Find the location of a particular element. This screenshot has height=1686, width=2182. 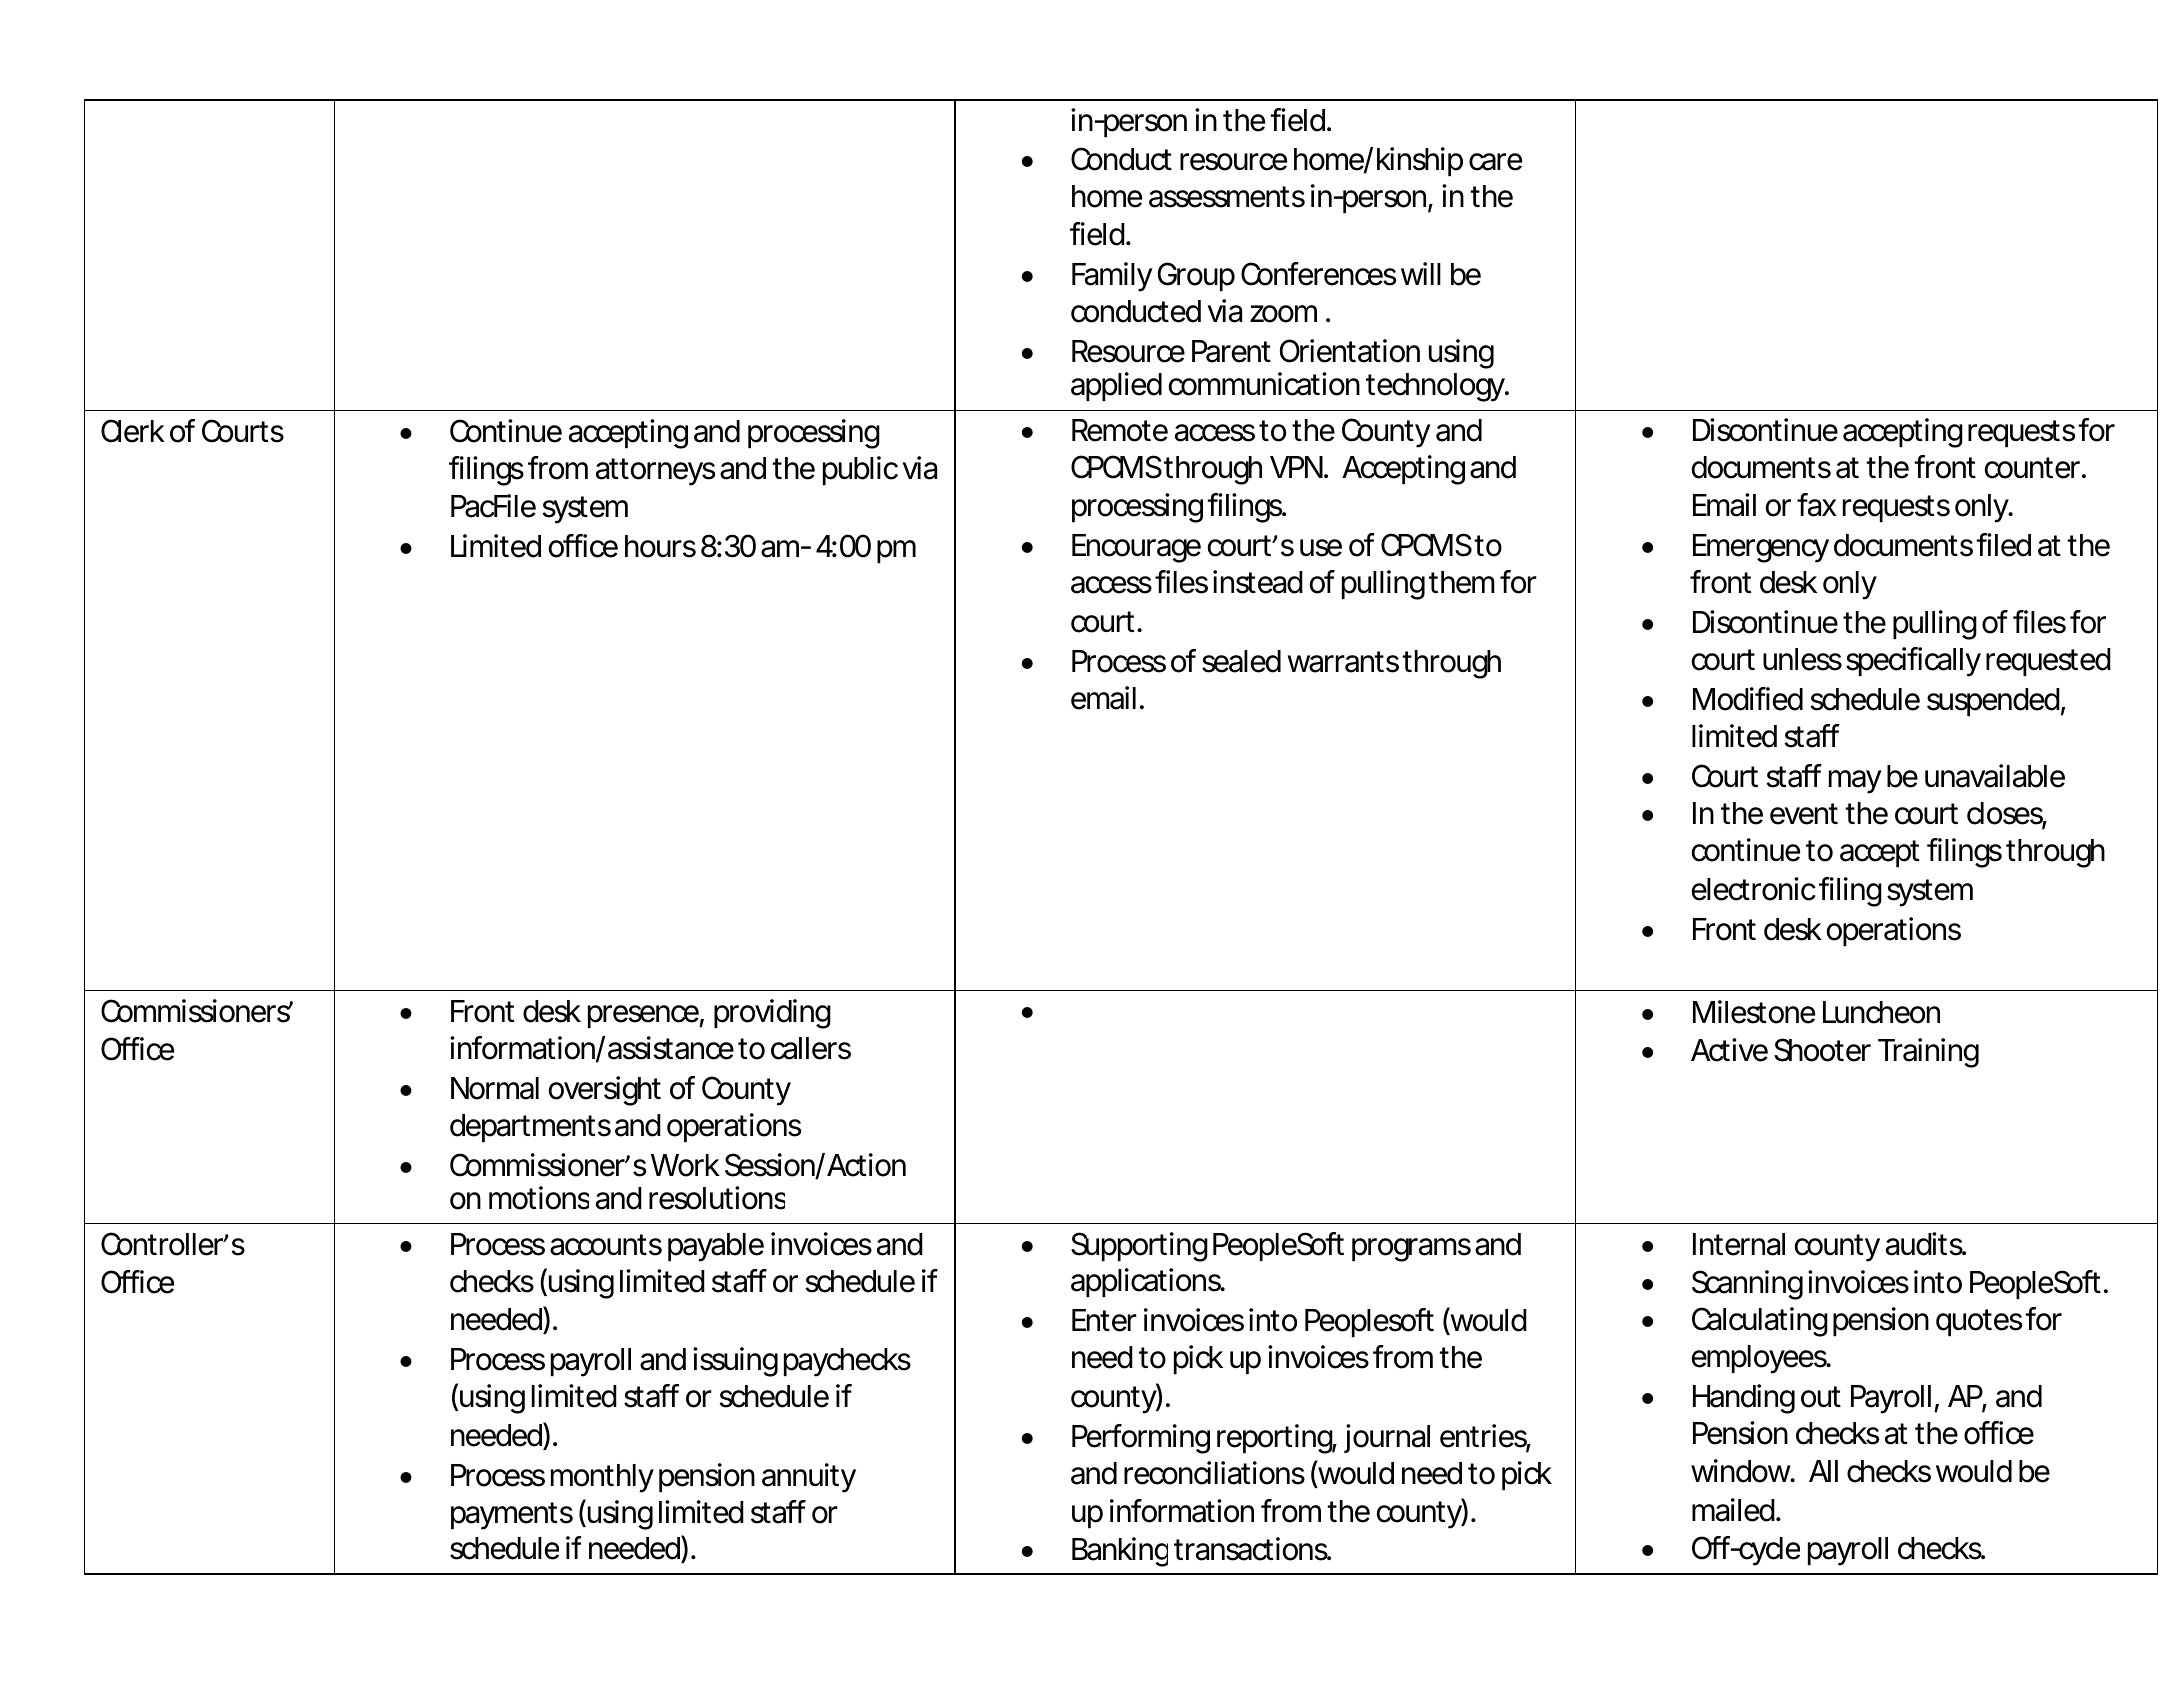

Parent is located at coordinates (1231, 351).
